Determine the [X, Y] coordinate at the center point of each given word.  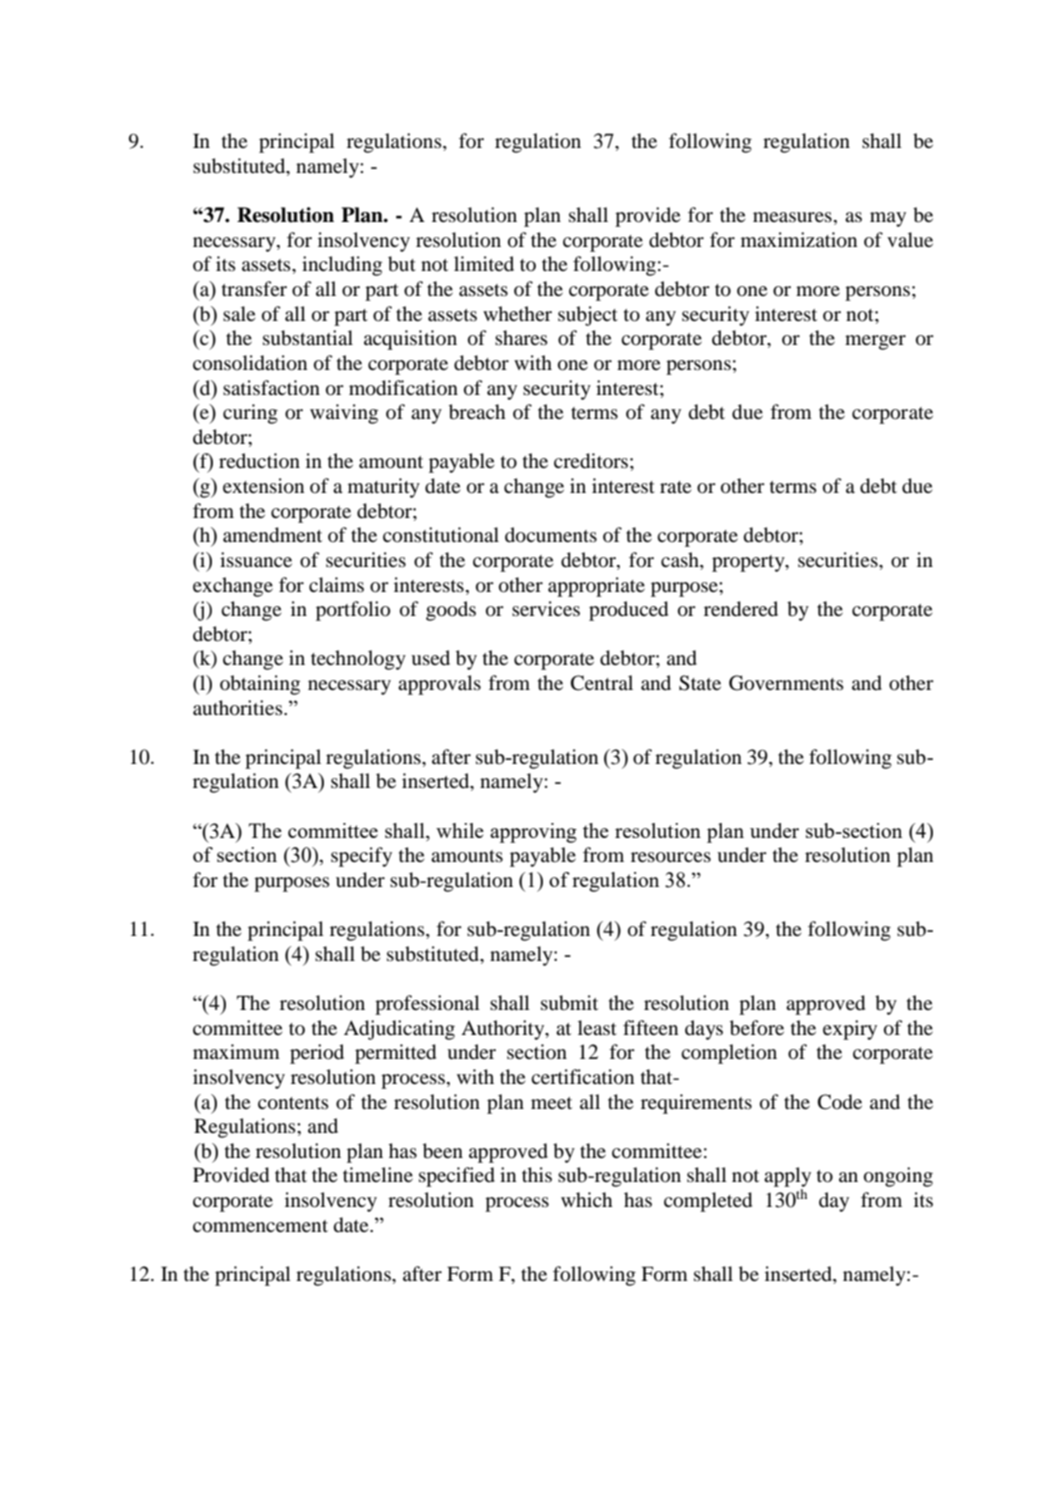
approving [533, 833]
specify [361, 857]
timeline [378, 1174]
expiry [850, 1030]
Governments [786, 683]
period [317, 1054]
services [546, 608]
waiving [344, 414]
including [342, 266]
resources [671, 857]
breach [477, 412]
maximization [799, 240]
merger [875, 342]
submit [569, 1003]
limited [484, 263]
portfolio [353, 611]
